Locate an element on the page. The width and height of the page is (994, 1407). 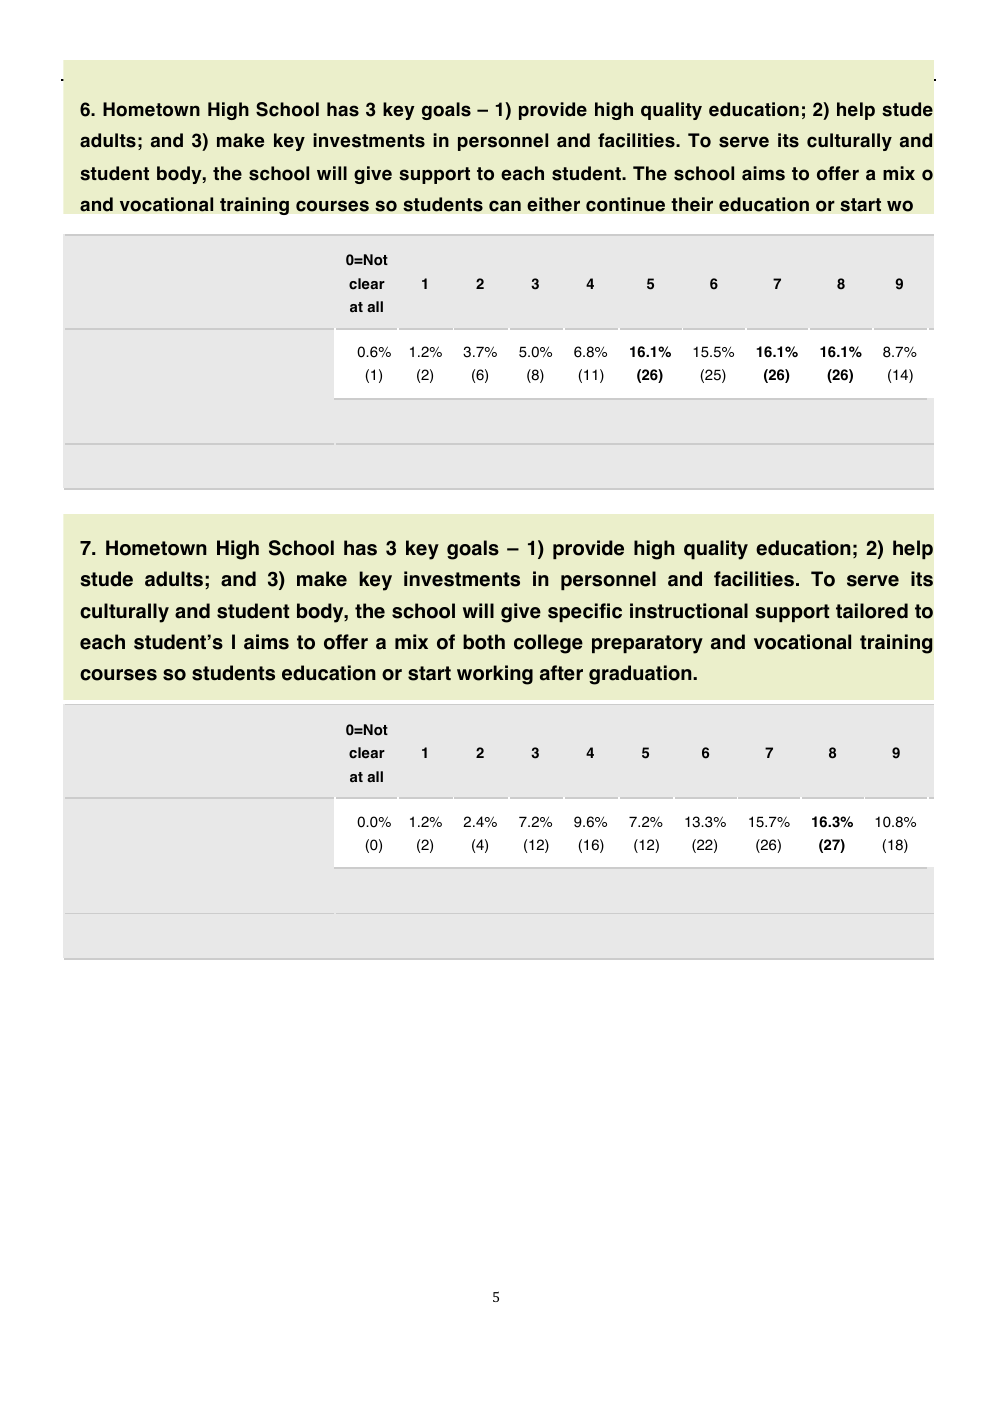
either is located at coordinates (553, 204).
